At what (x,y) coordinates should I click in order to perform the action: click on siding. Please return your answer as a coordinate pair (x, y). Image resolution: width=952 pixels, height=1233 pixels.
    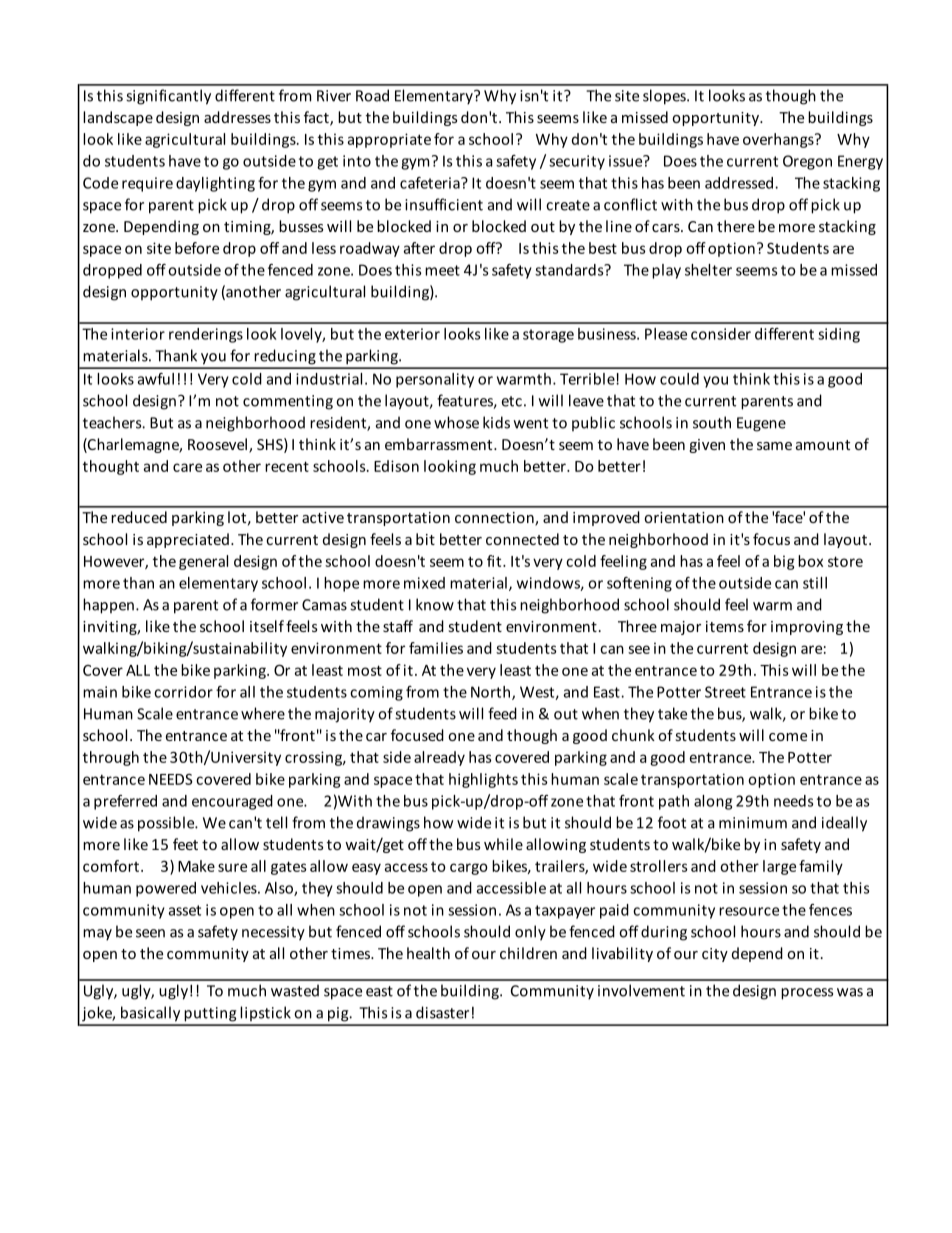
    Looking at the image, I should click on (839, 335).
